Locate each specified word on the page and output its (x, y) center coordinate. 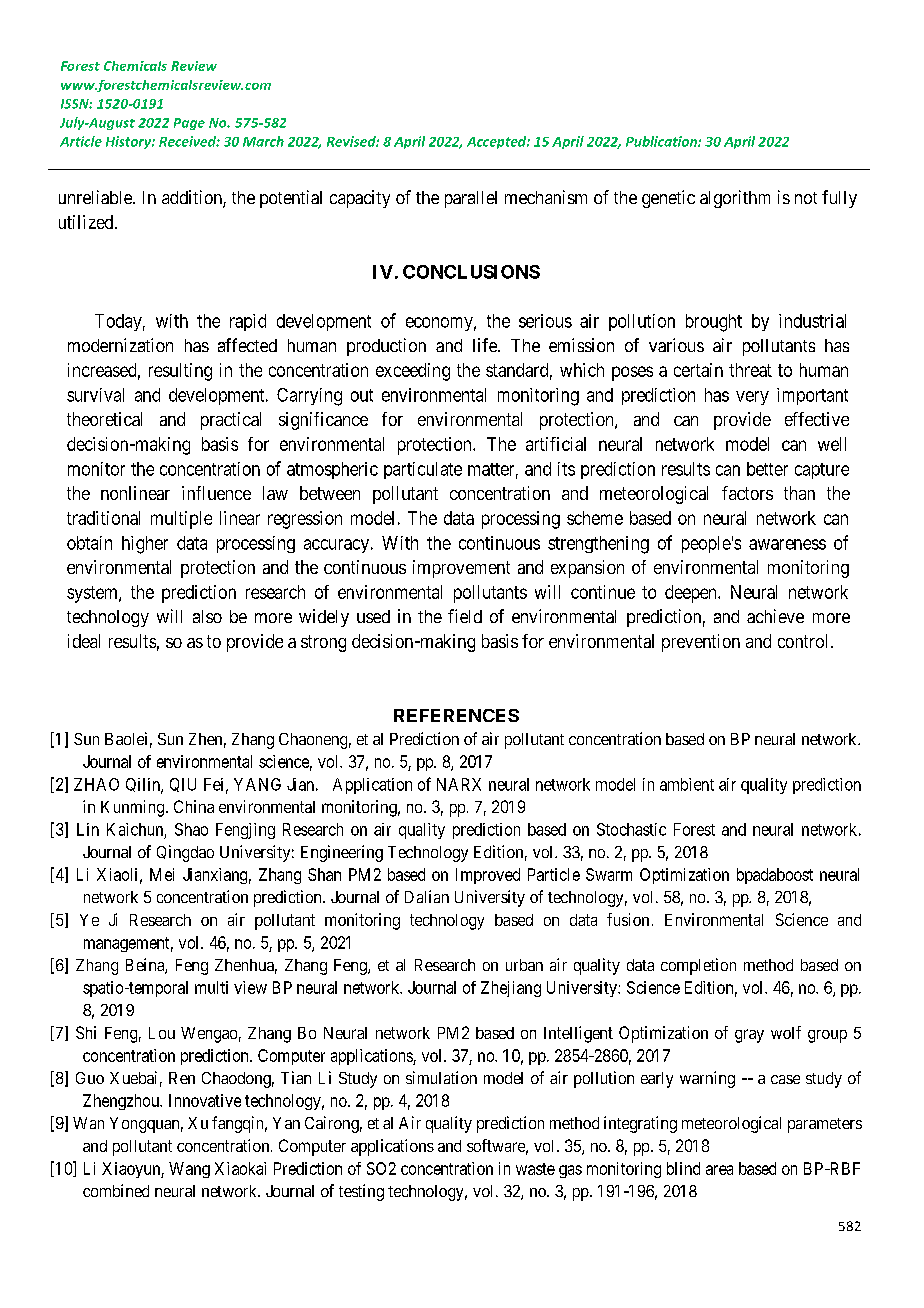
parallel (471, 199)
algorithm (735, 199)
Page (189, 124)
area (719, 1170)
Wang (189, 1170)
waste (535, 1169)
